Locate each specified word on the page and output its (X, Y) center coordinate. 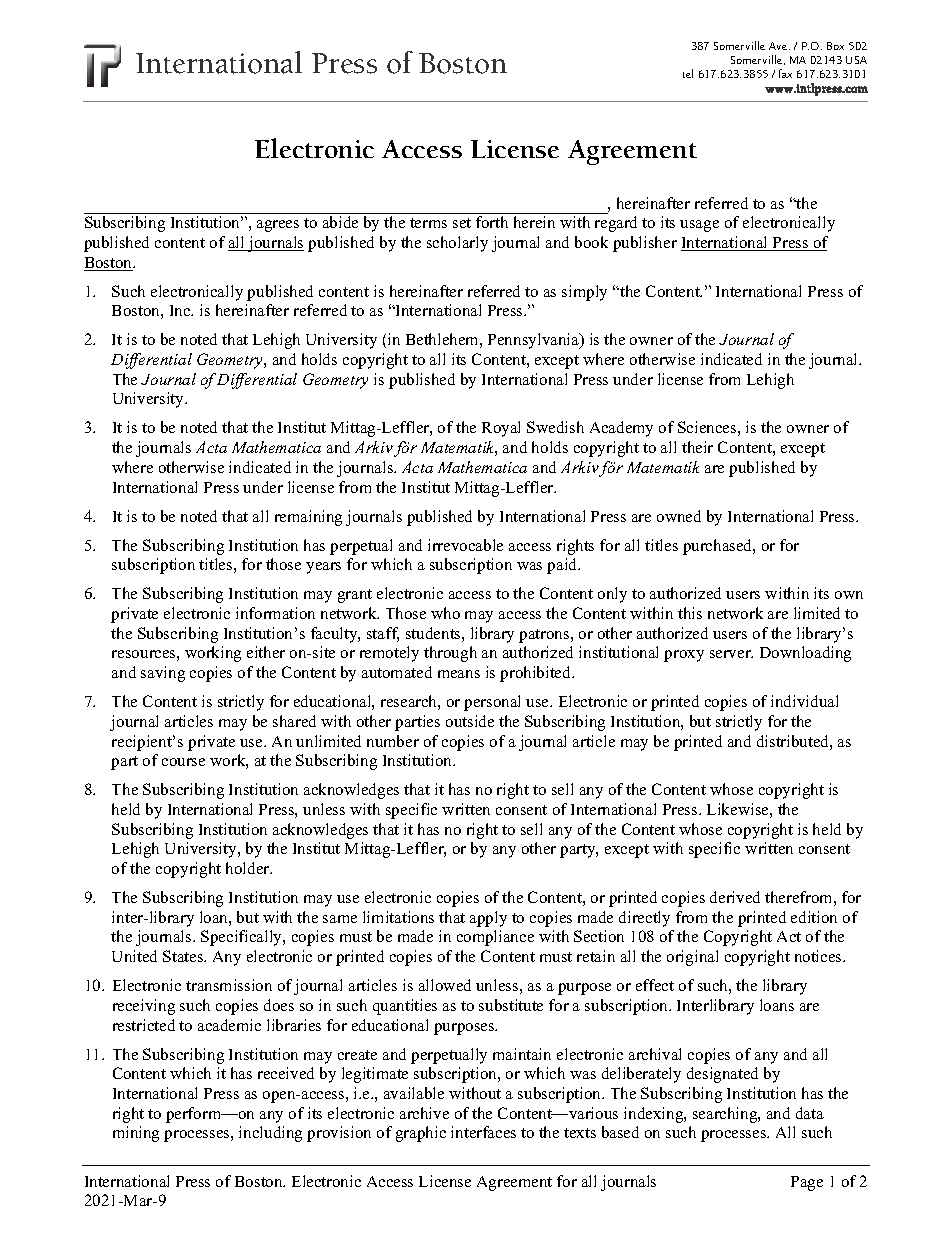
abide (340, 222)
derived (735, 897)
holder (249, 868)
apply (488, 919)
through (450, 654)
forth (492, 222)
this (690, 613)
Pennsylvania (534, 341)
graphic (421, 1134)
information (275, 613)
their (697, 447)
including (270, 1134)
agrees (278, 226)
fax (785, 73)
